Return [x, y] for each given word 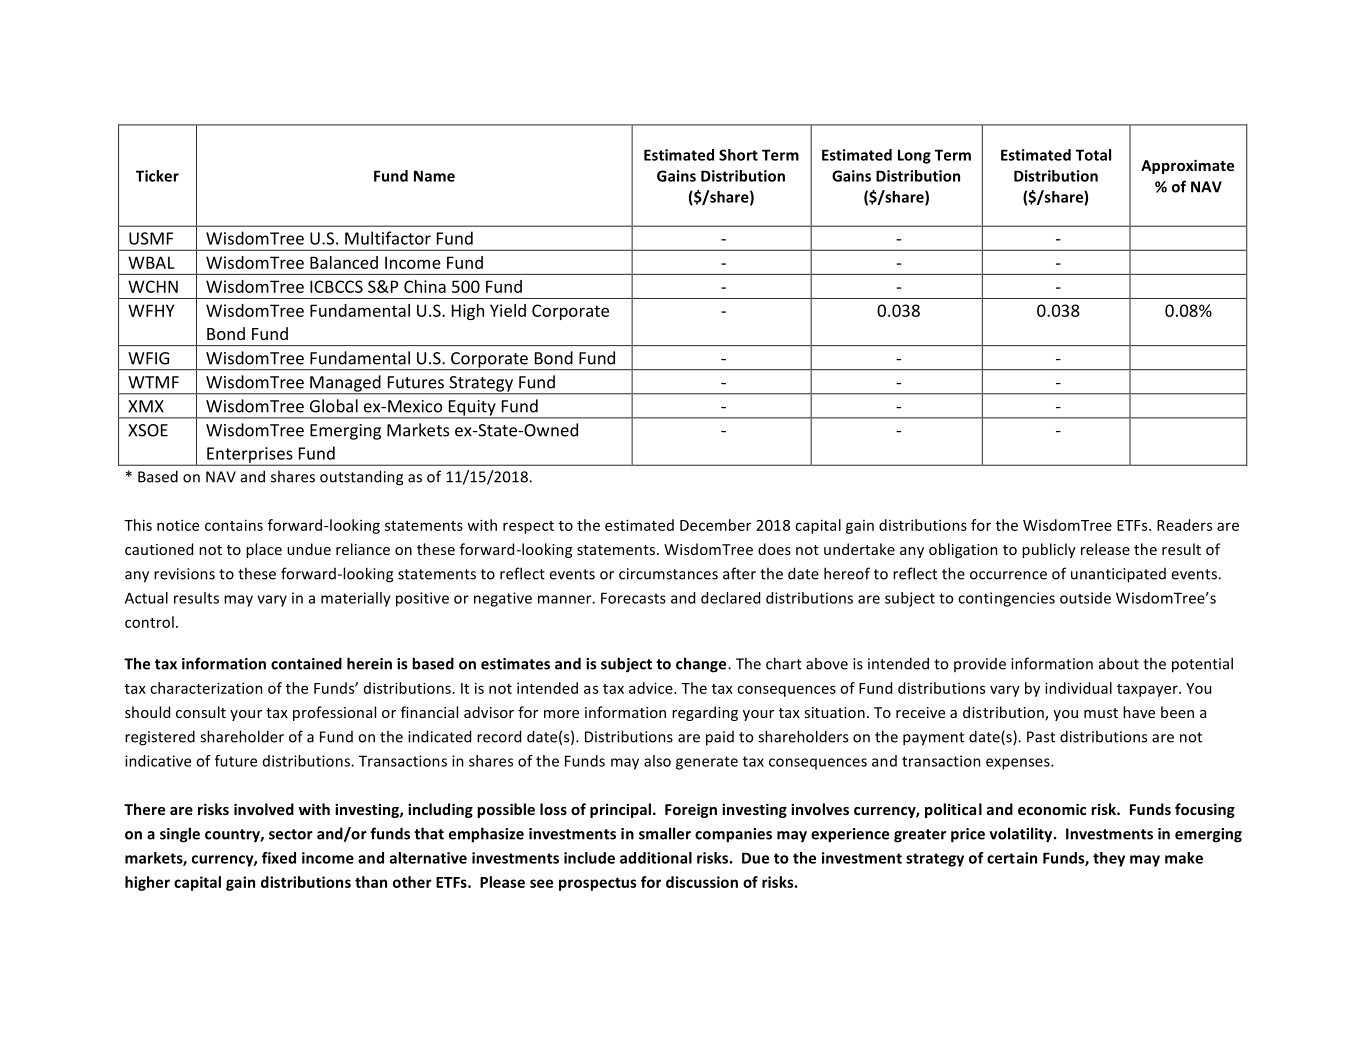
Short [738, 155]
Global [334, 406]
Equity [472, 409]
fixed [279, 858]
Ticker [157, 176]
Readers [1184, 525]
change [702, 665]
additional [656, 858]
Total [1093, 155]
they [1109, 859]
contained [306, 663]
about [1119, 663]
